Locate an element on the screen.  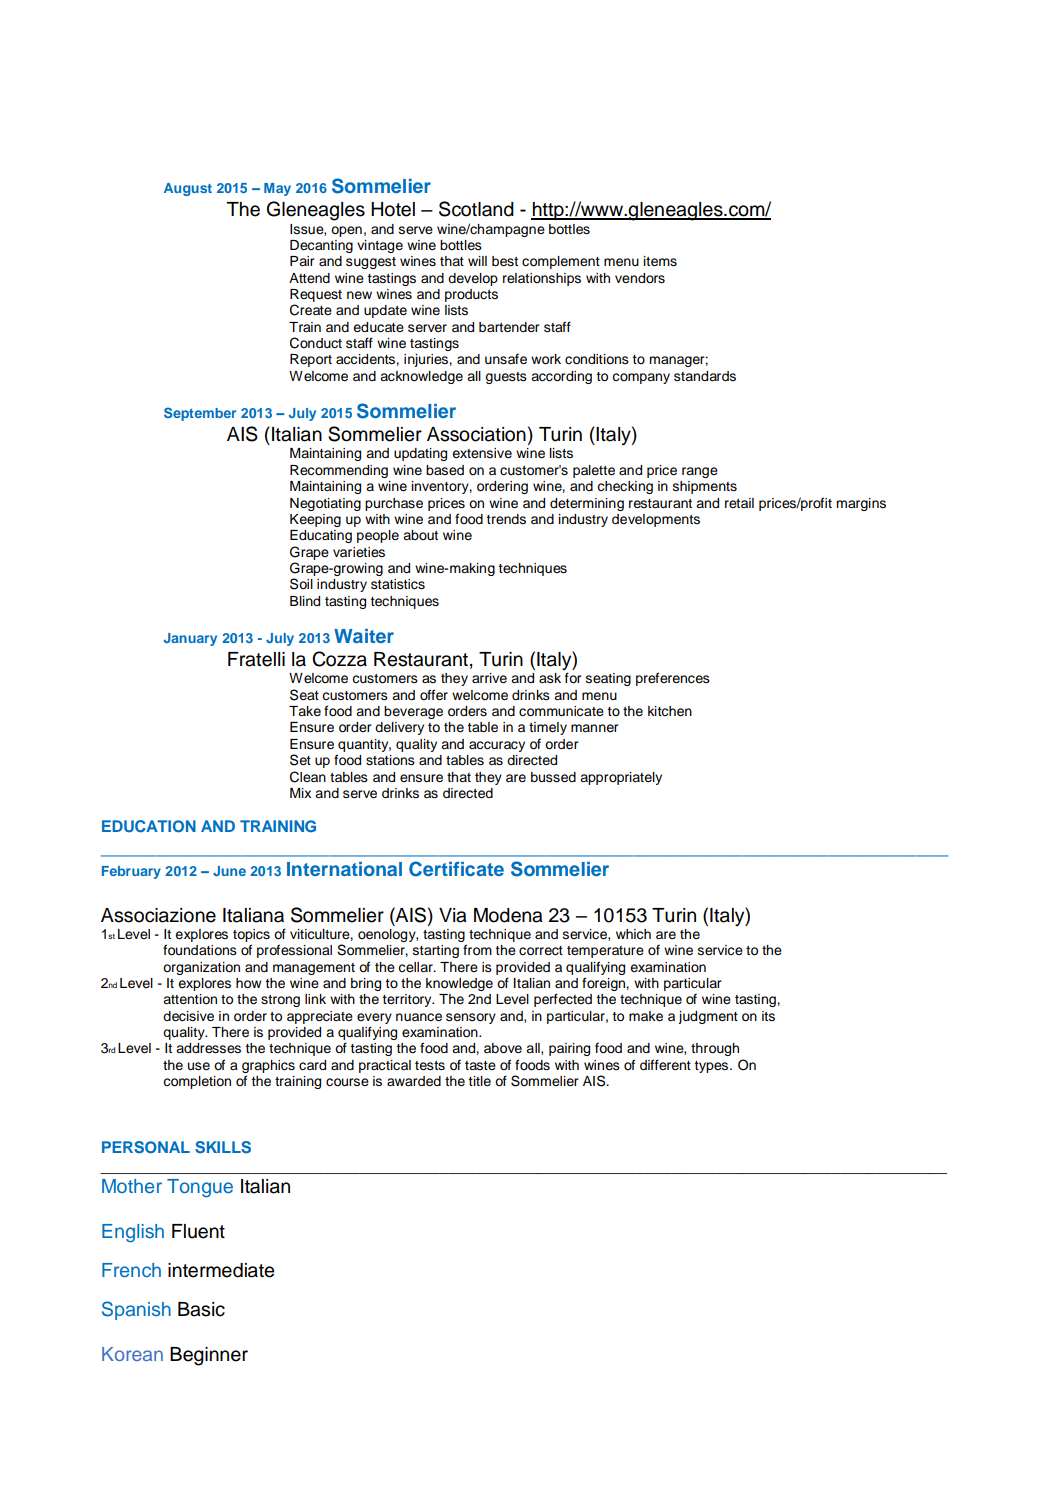
January is located at coordinates (190, 639).
